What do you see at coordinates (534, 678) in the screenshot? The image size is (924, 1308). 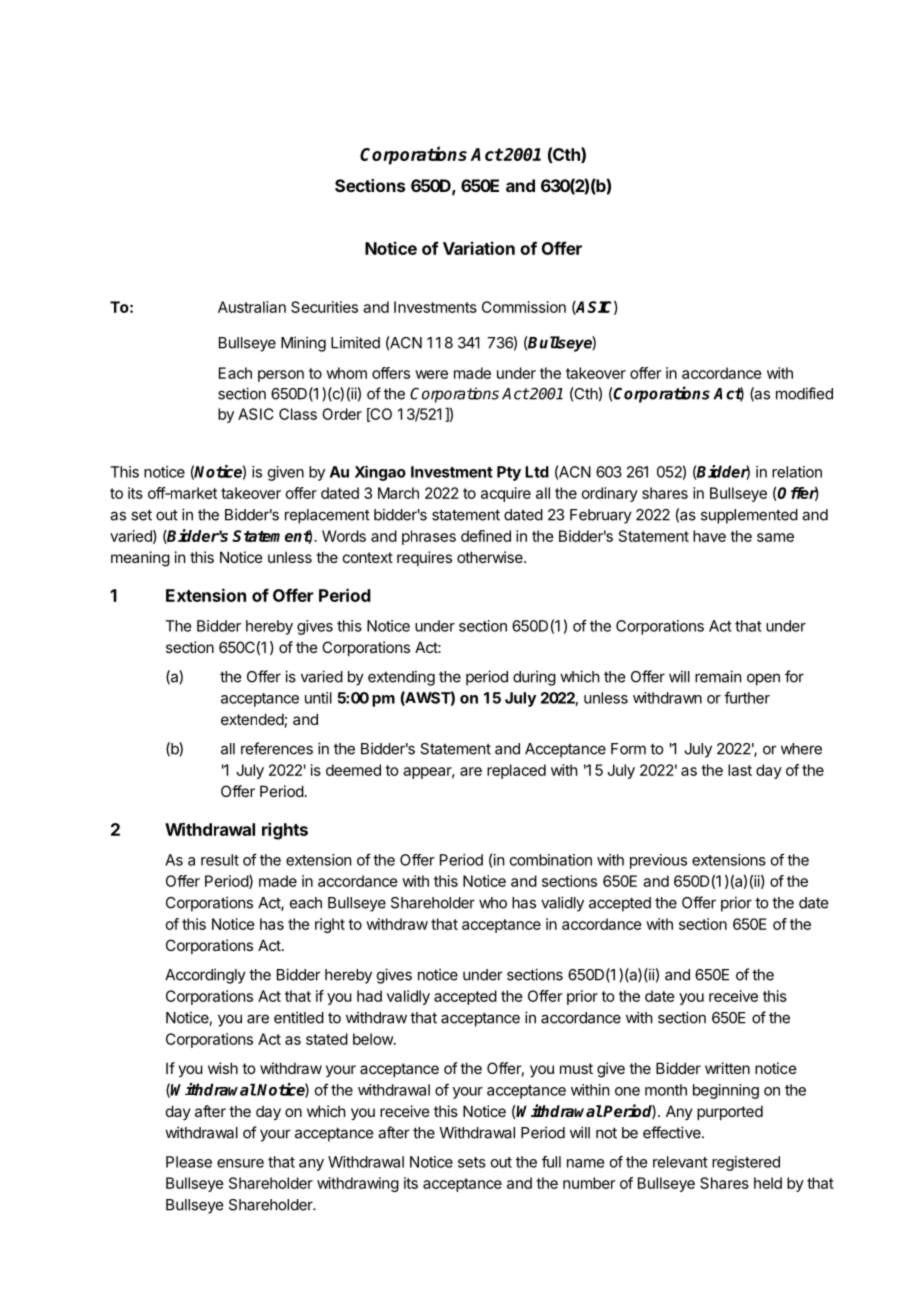 I see `during` at bounding box center [534, 678].
